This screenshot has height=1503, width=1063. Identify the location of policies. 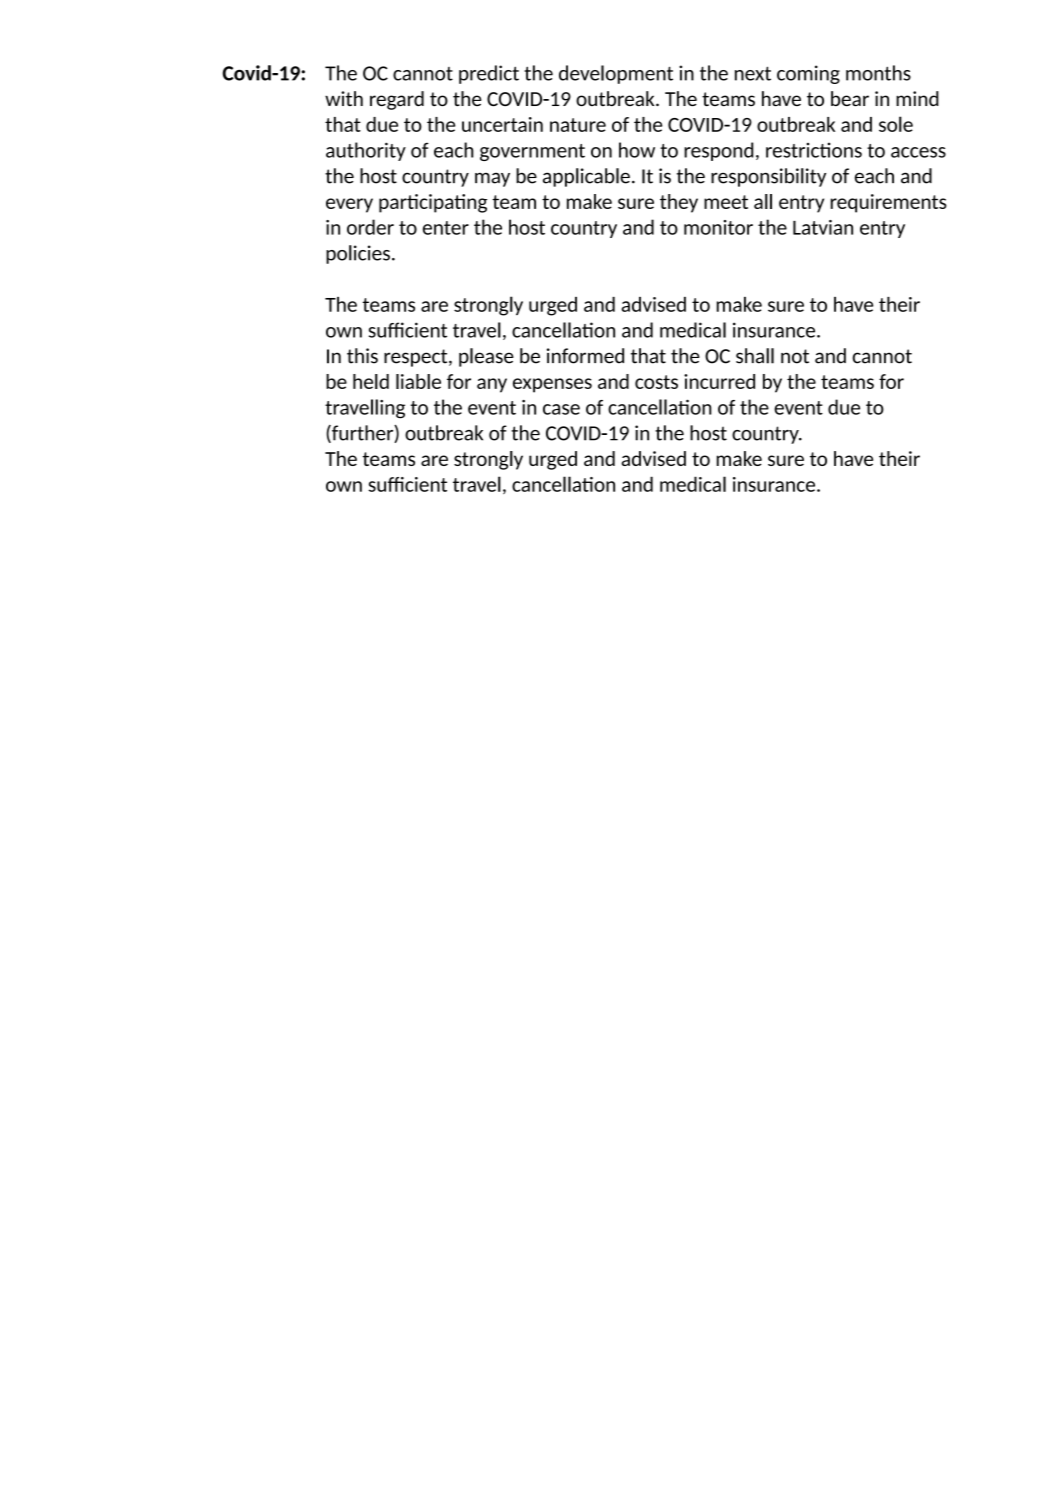
(358, 254).
